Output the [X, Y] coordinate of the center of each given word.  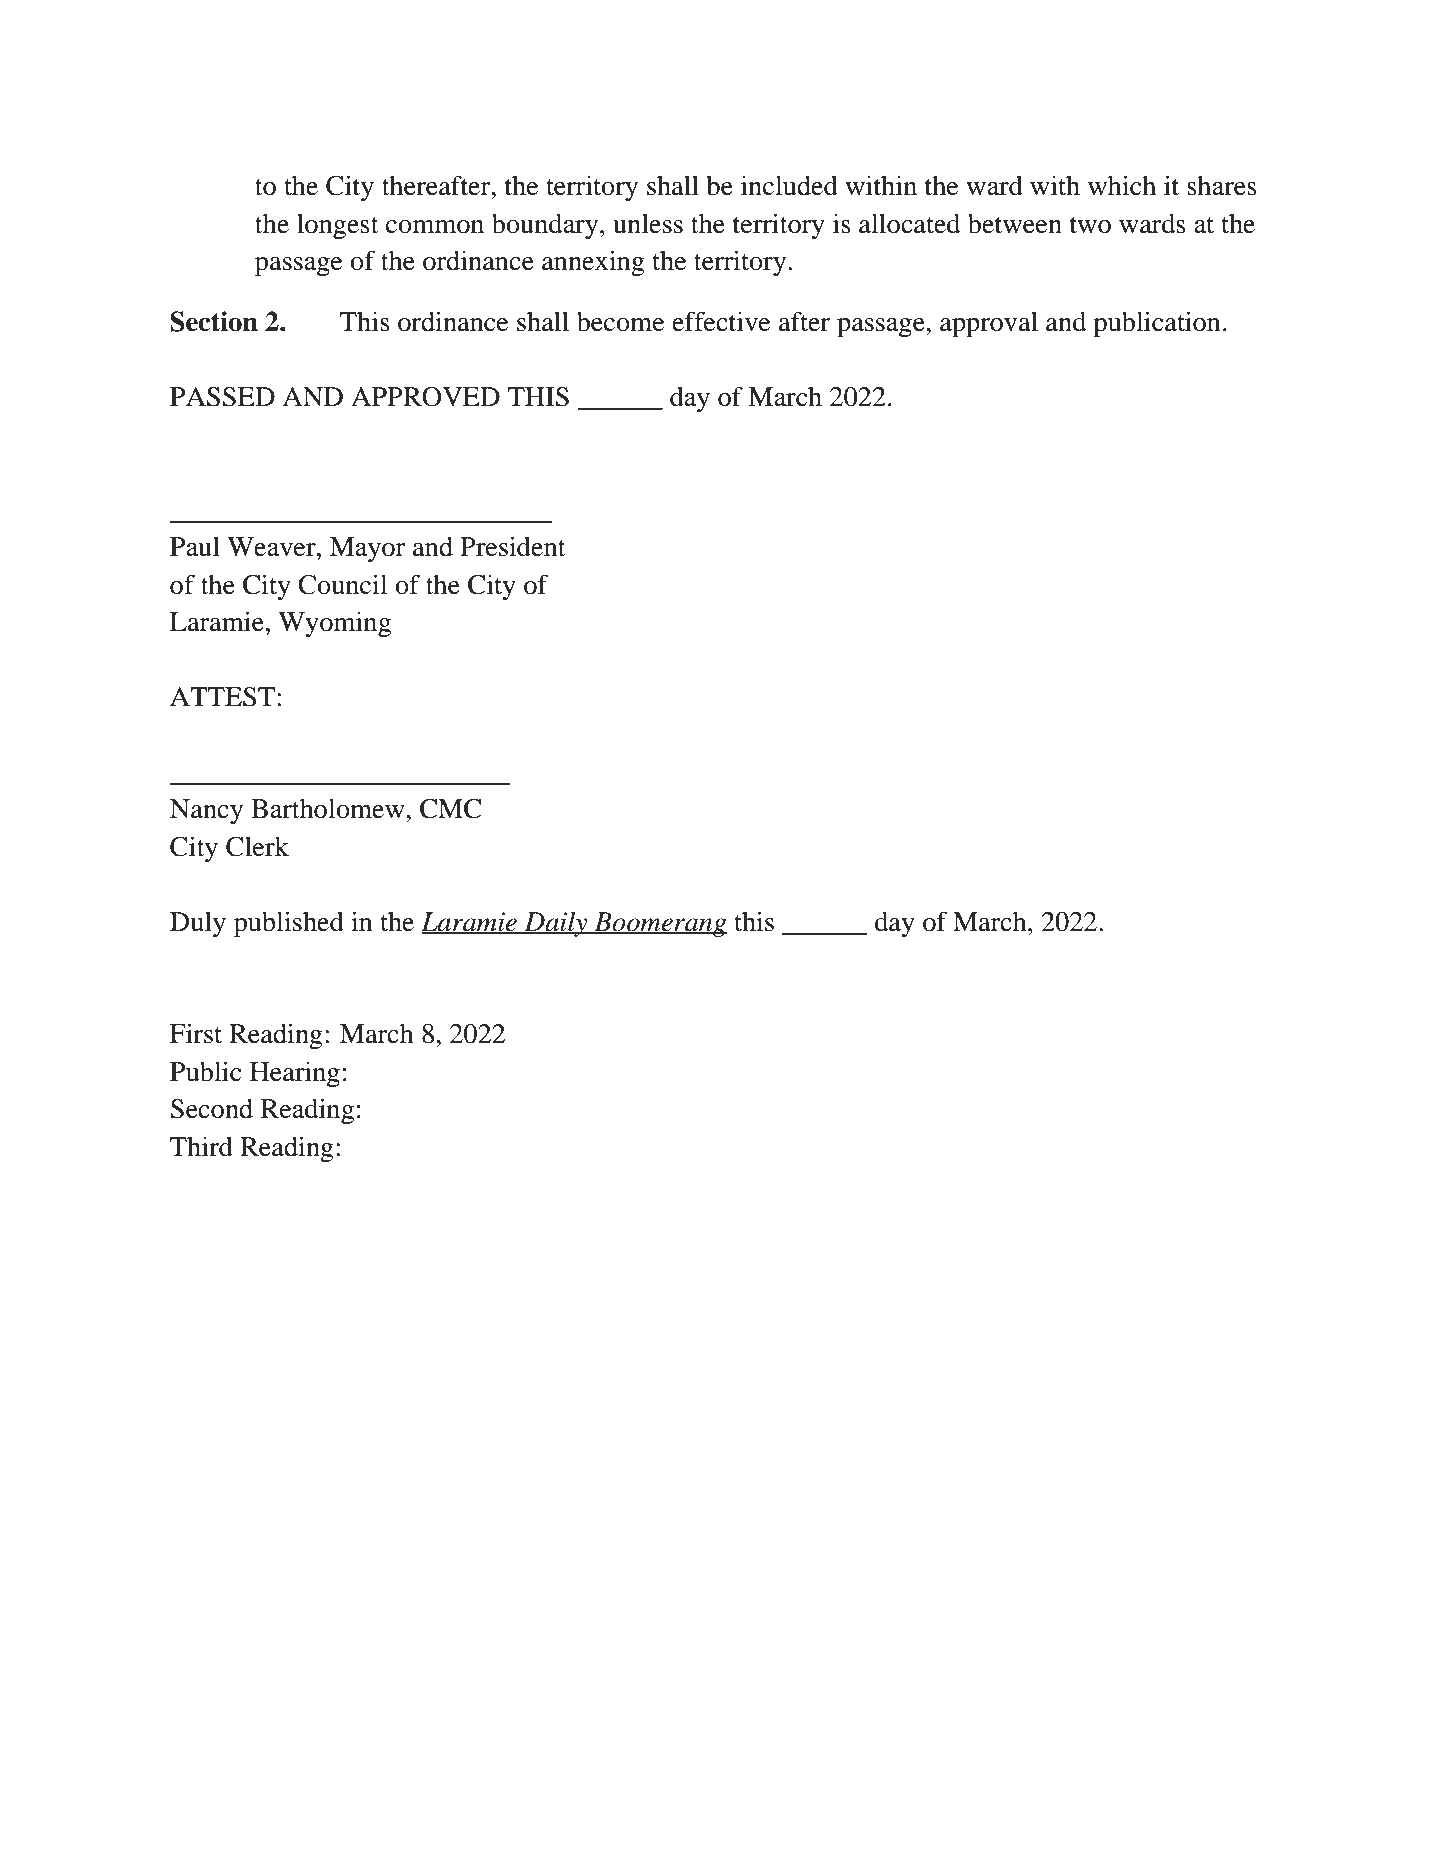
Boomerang [659, 924]
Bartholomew [329, 808]
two [1090, 225]
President [513, 546]
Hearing [295, 1074]
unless [648, 224]
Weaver [272, 547]
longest [338, 226]
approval [989, 324]
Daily [556, 924]
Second [211, 1108]
